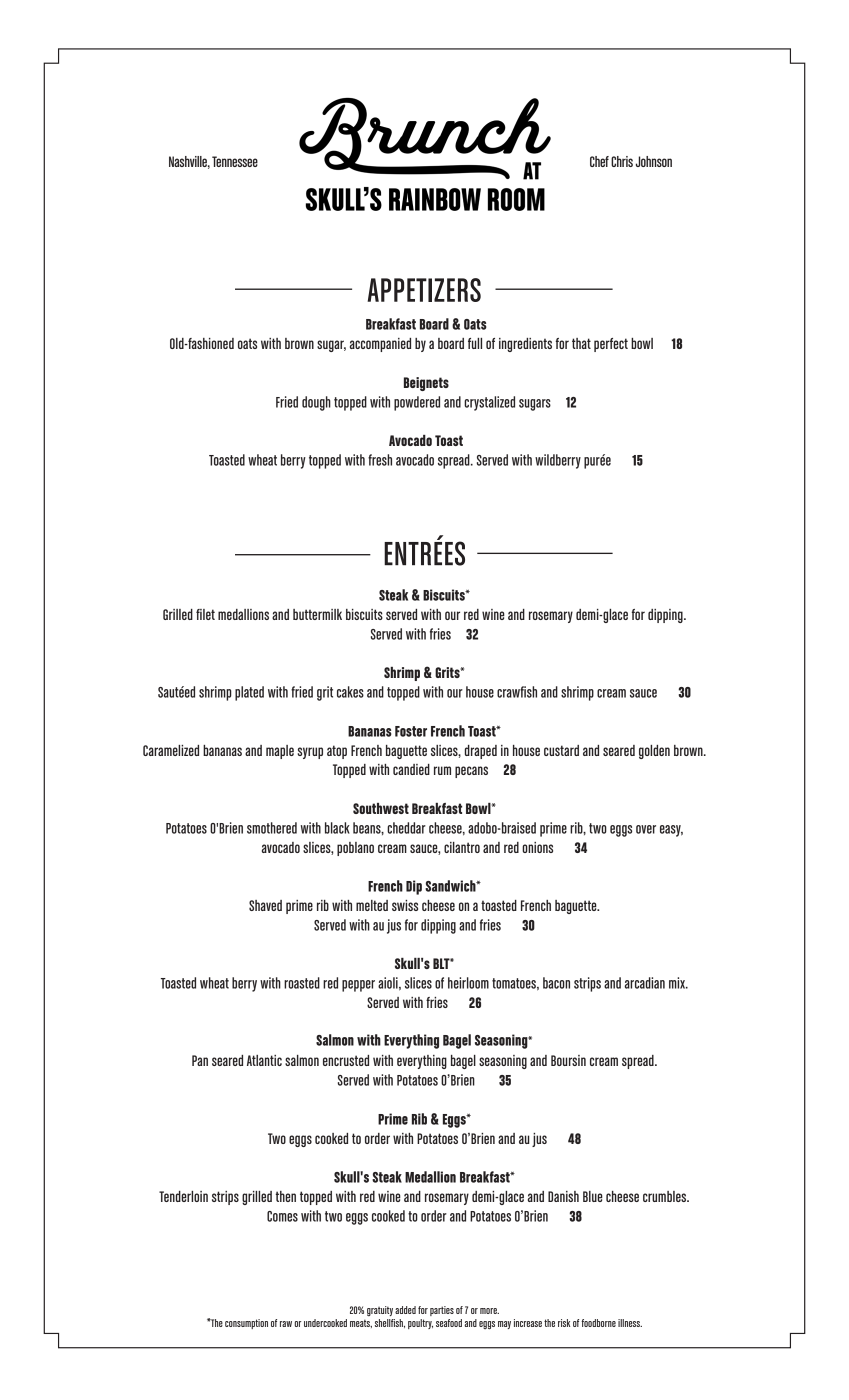 Image resolution: width=849 pixels, height=1400 pixels. What do you see at coordinates (442, 1311) in the image?
I see `parties` at bounding box center [442, 1311].
